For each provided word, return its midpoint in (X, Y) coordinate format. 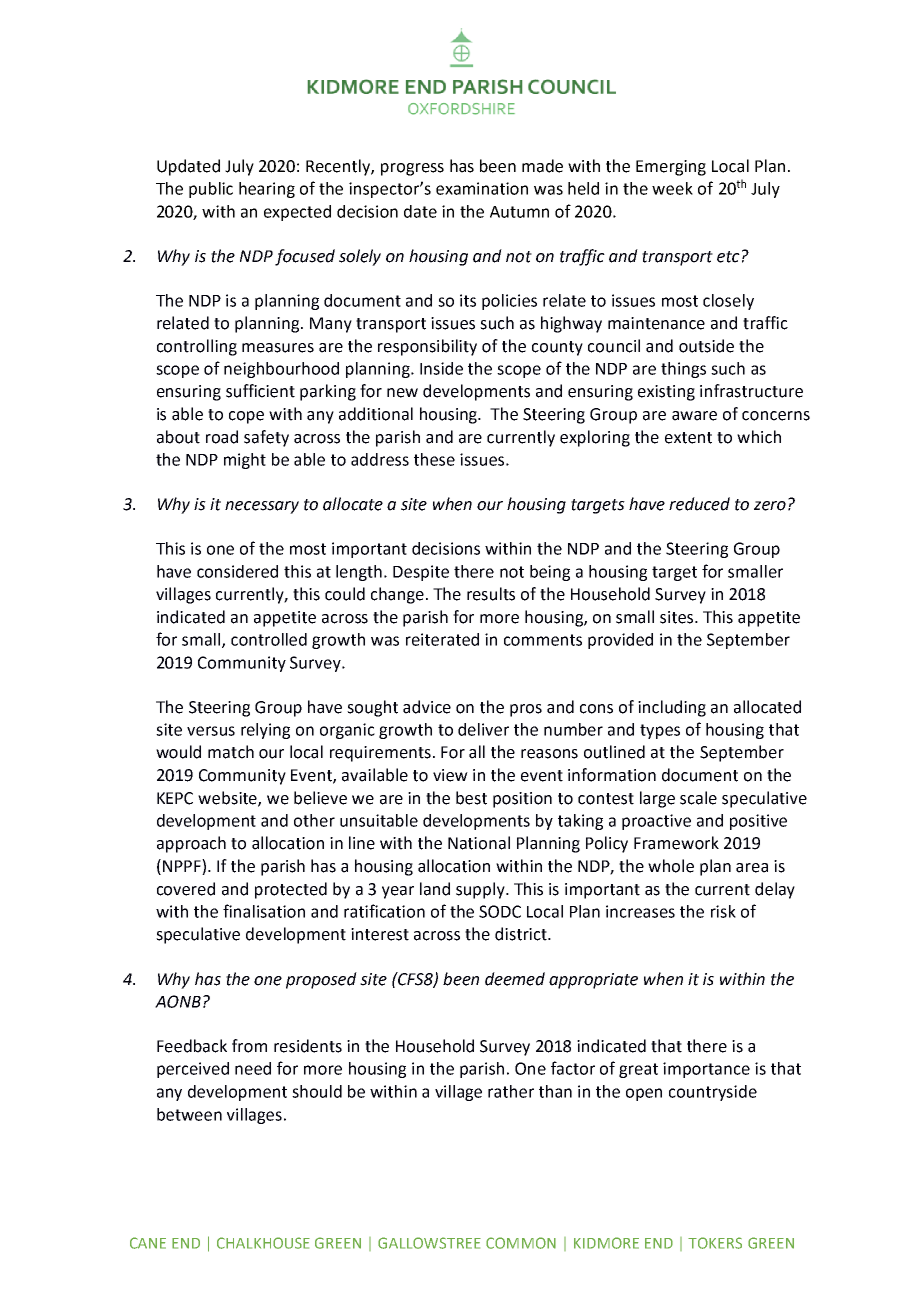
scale (698, 798)
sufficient (260, 391)
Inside (441, 368)
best (471, 798)
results (491, 594)
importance (706, 1070)
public (211, 190)
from (249, 1046)
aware (694, 416)
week (672, 188)
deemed (515, 979)
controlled (269, 639)
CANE (148, 1243)
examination (482, 188)
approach (191, 844)
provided (620, 641)
